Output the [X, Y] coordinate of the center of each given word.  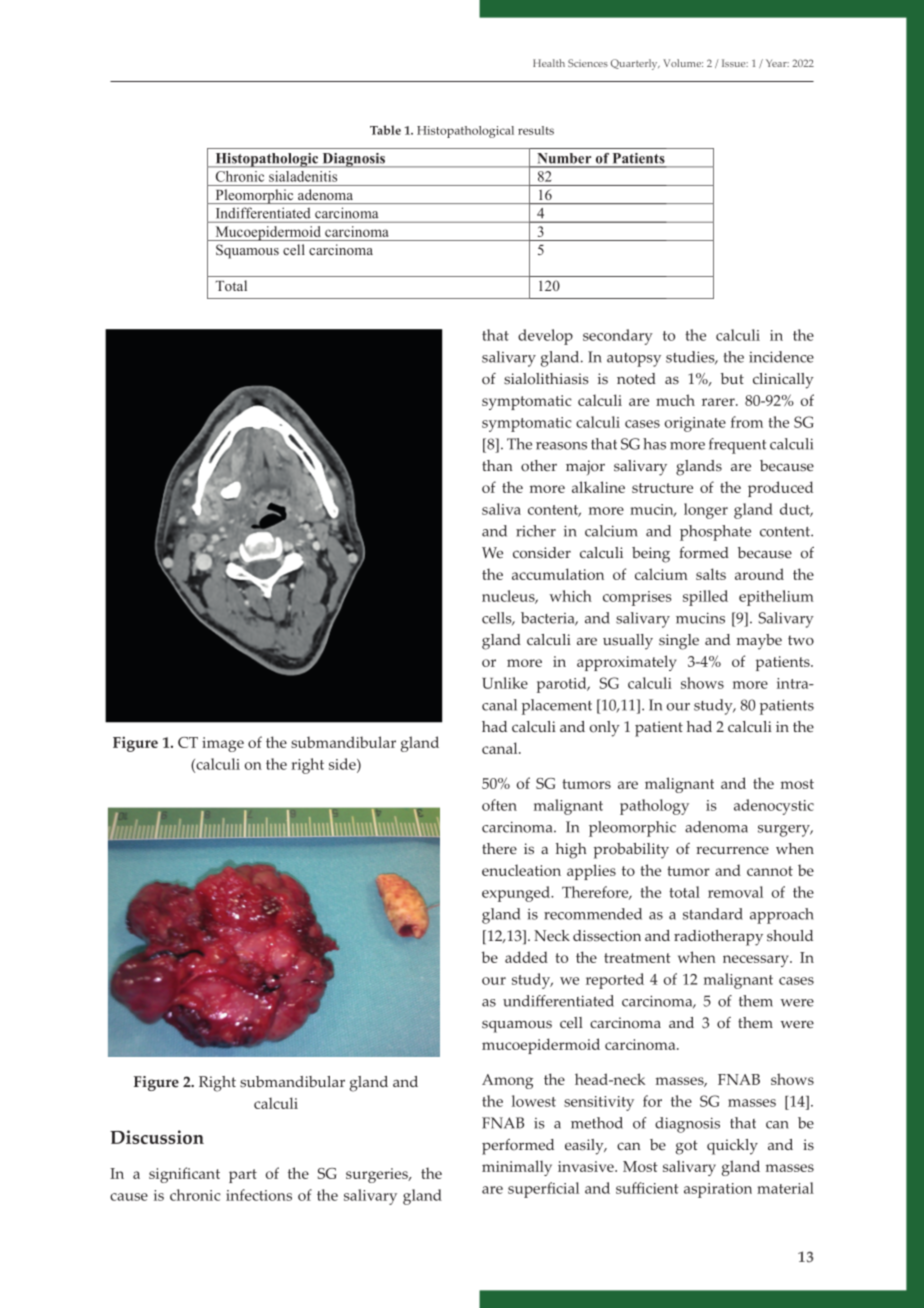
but [732, 378]
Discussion [157, 1137]
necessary [757, 961]
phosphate [715, 533]
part [243, 1176]
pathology [654, 807]
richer [536, 531]
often [499, 805]
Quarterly [635, 64]
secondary [618, 337]
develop [545, 337]
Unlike [505, 683]
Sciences [588, 63]
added [526, 957]
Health [549, 63]
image [223, 744]
